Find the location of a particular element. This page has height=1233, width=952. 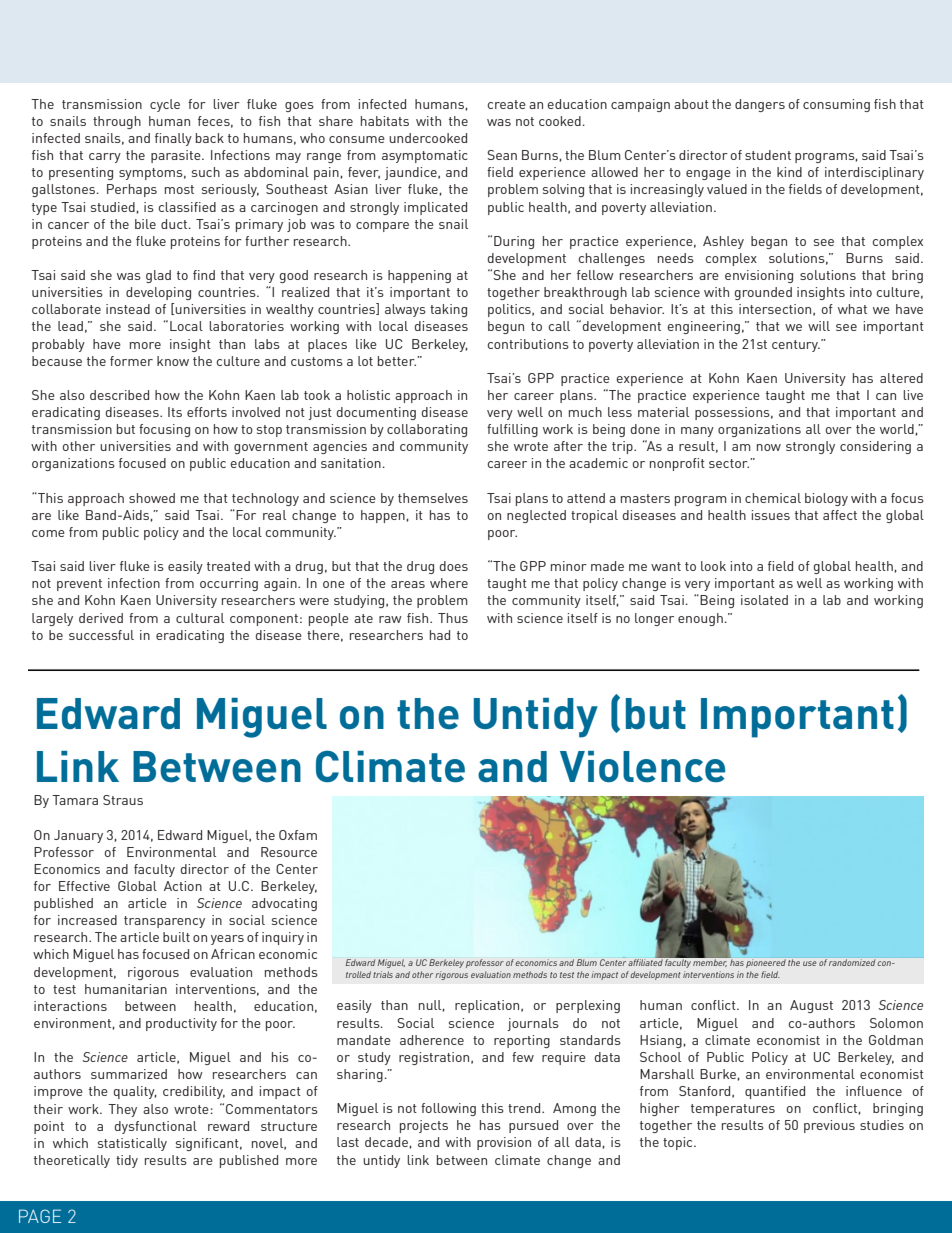

had is located at coordinates (440, 635).
